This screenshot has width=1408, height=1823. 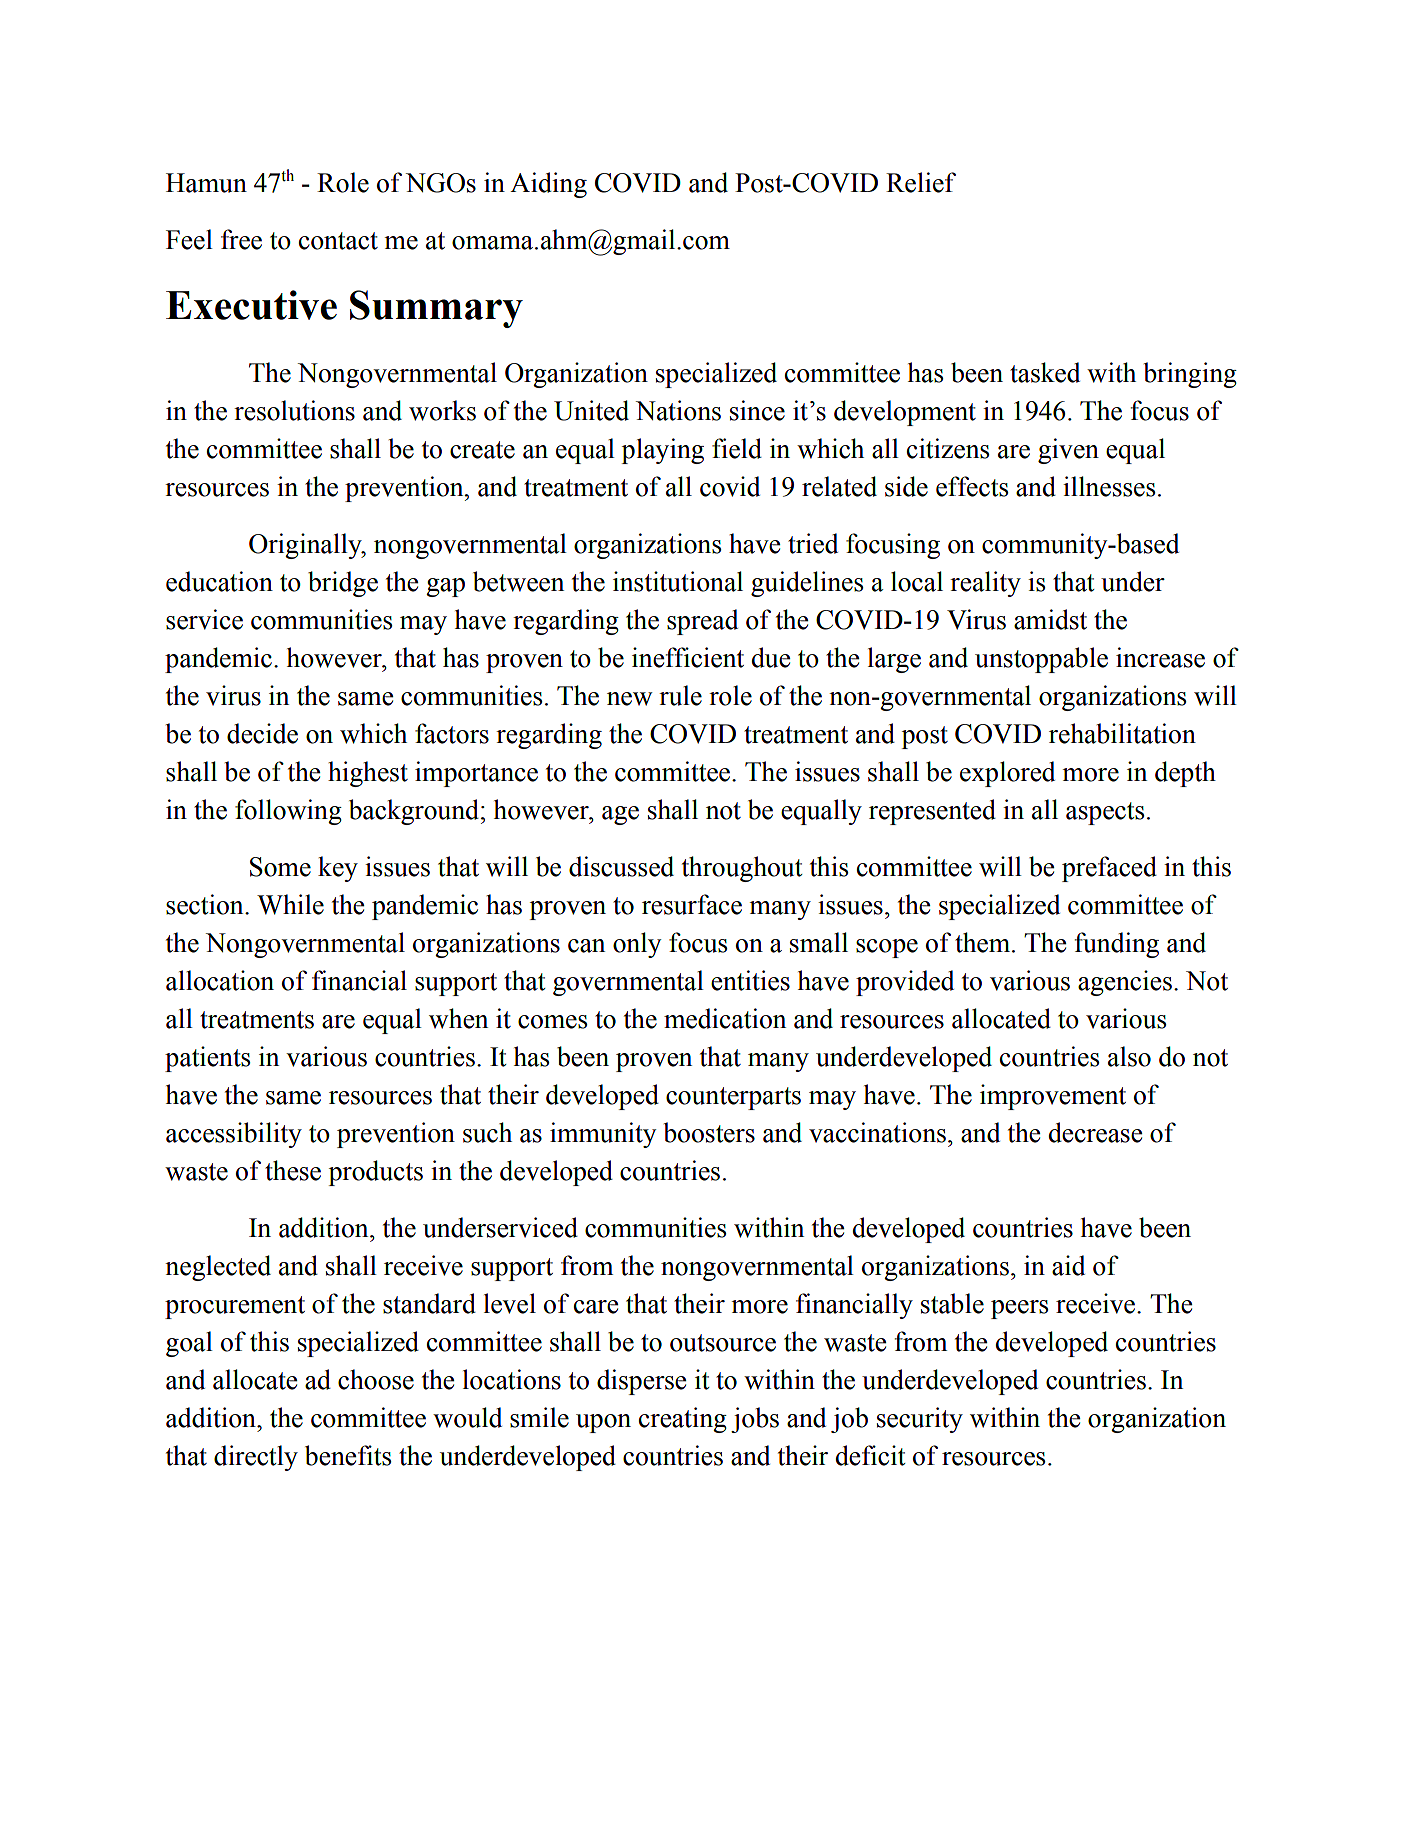 What do you see at coordinates (683, 1420) in the screenshot?
I see `creating` at bounding box center [683, 1420].
